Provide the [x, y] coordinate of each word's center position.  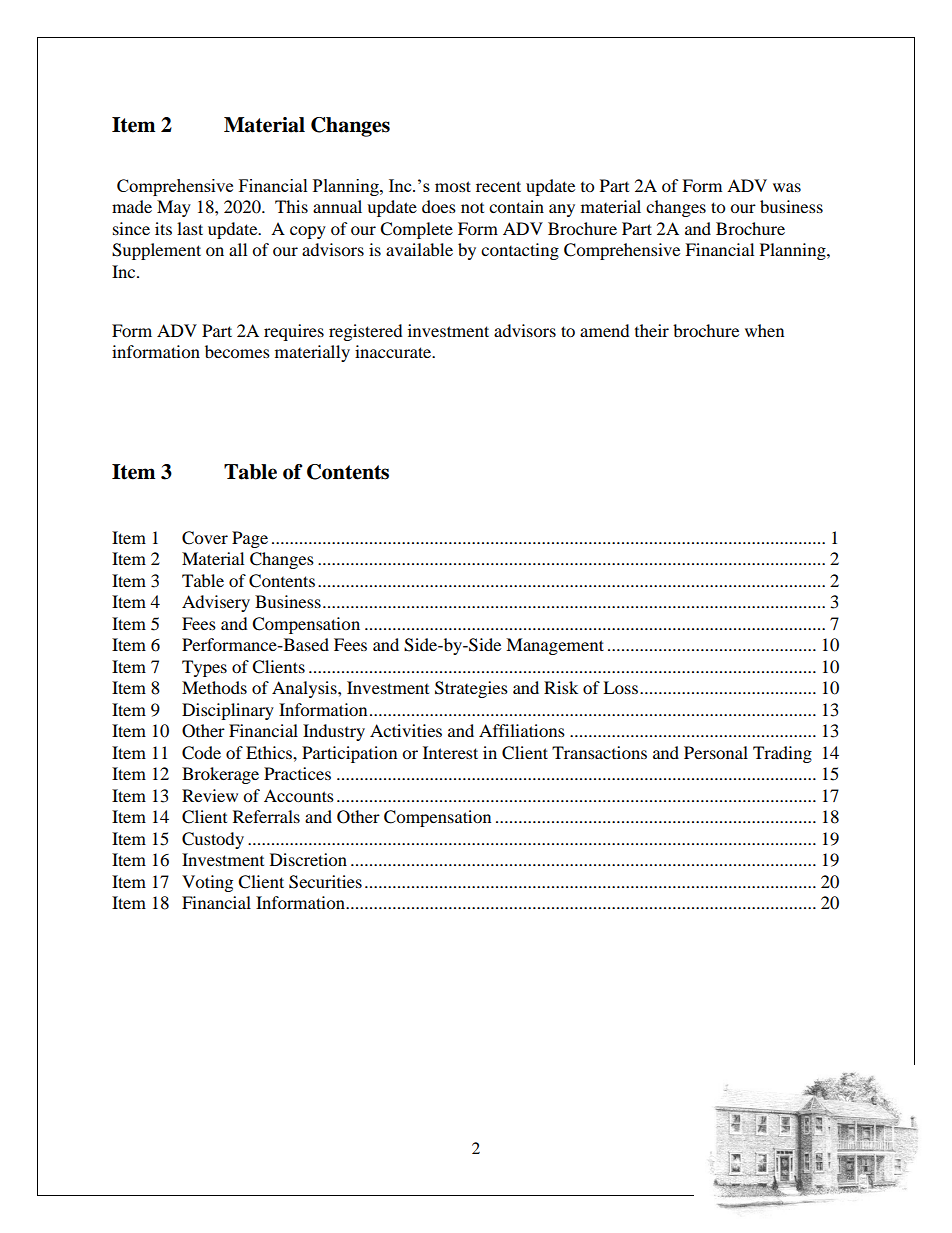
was [787, 187]
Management [555, 646]
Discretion [308, 859]
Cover [205, 538]
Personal [716, 752]
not [472, 208]
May [174, 208]
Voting [207, 883]
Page [250, 539]
